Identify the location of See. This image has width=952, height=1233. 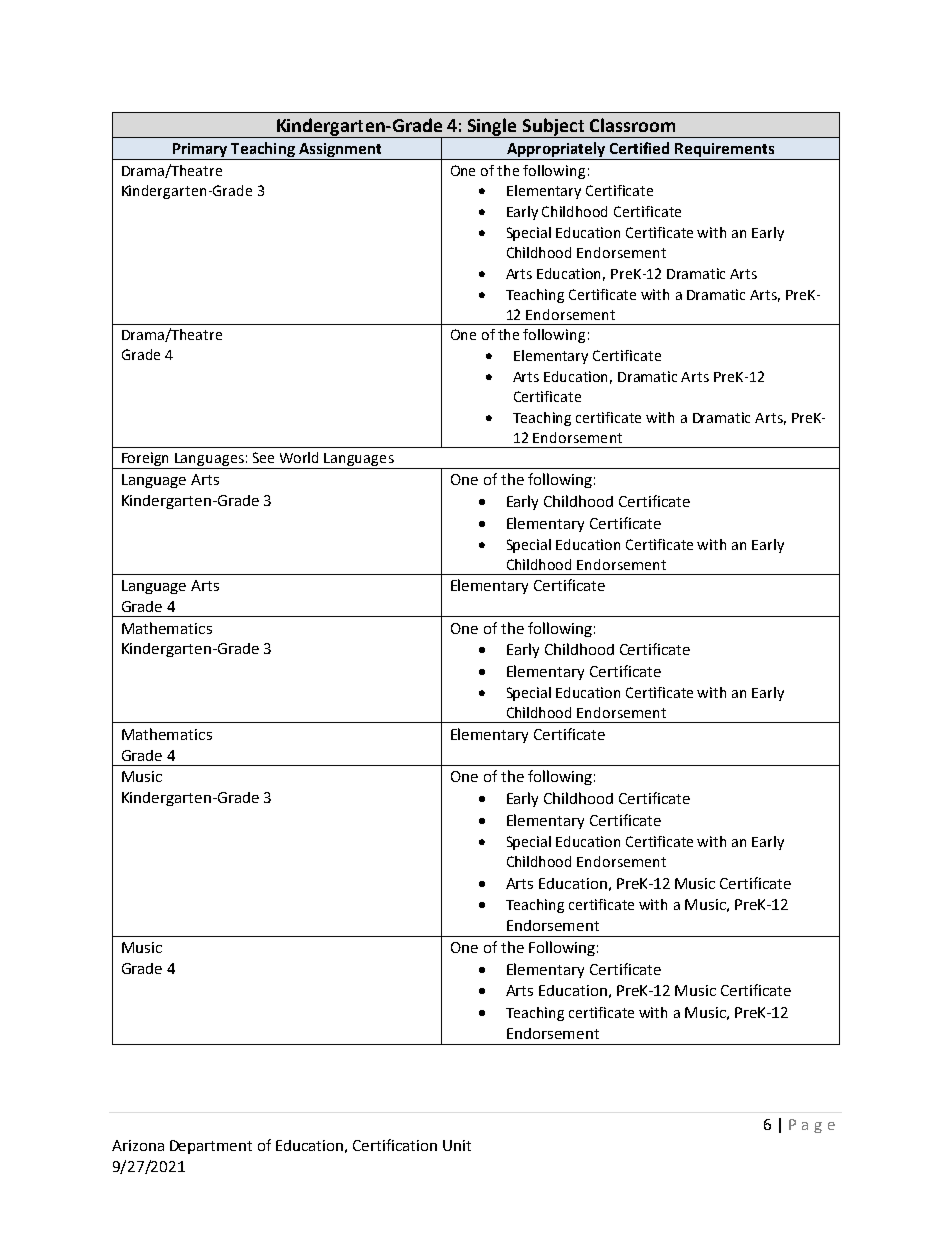
(263, 457).
